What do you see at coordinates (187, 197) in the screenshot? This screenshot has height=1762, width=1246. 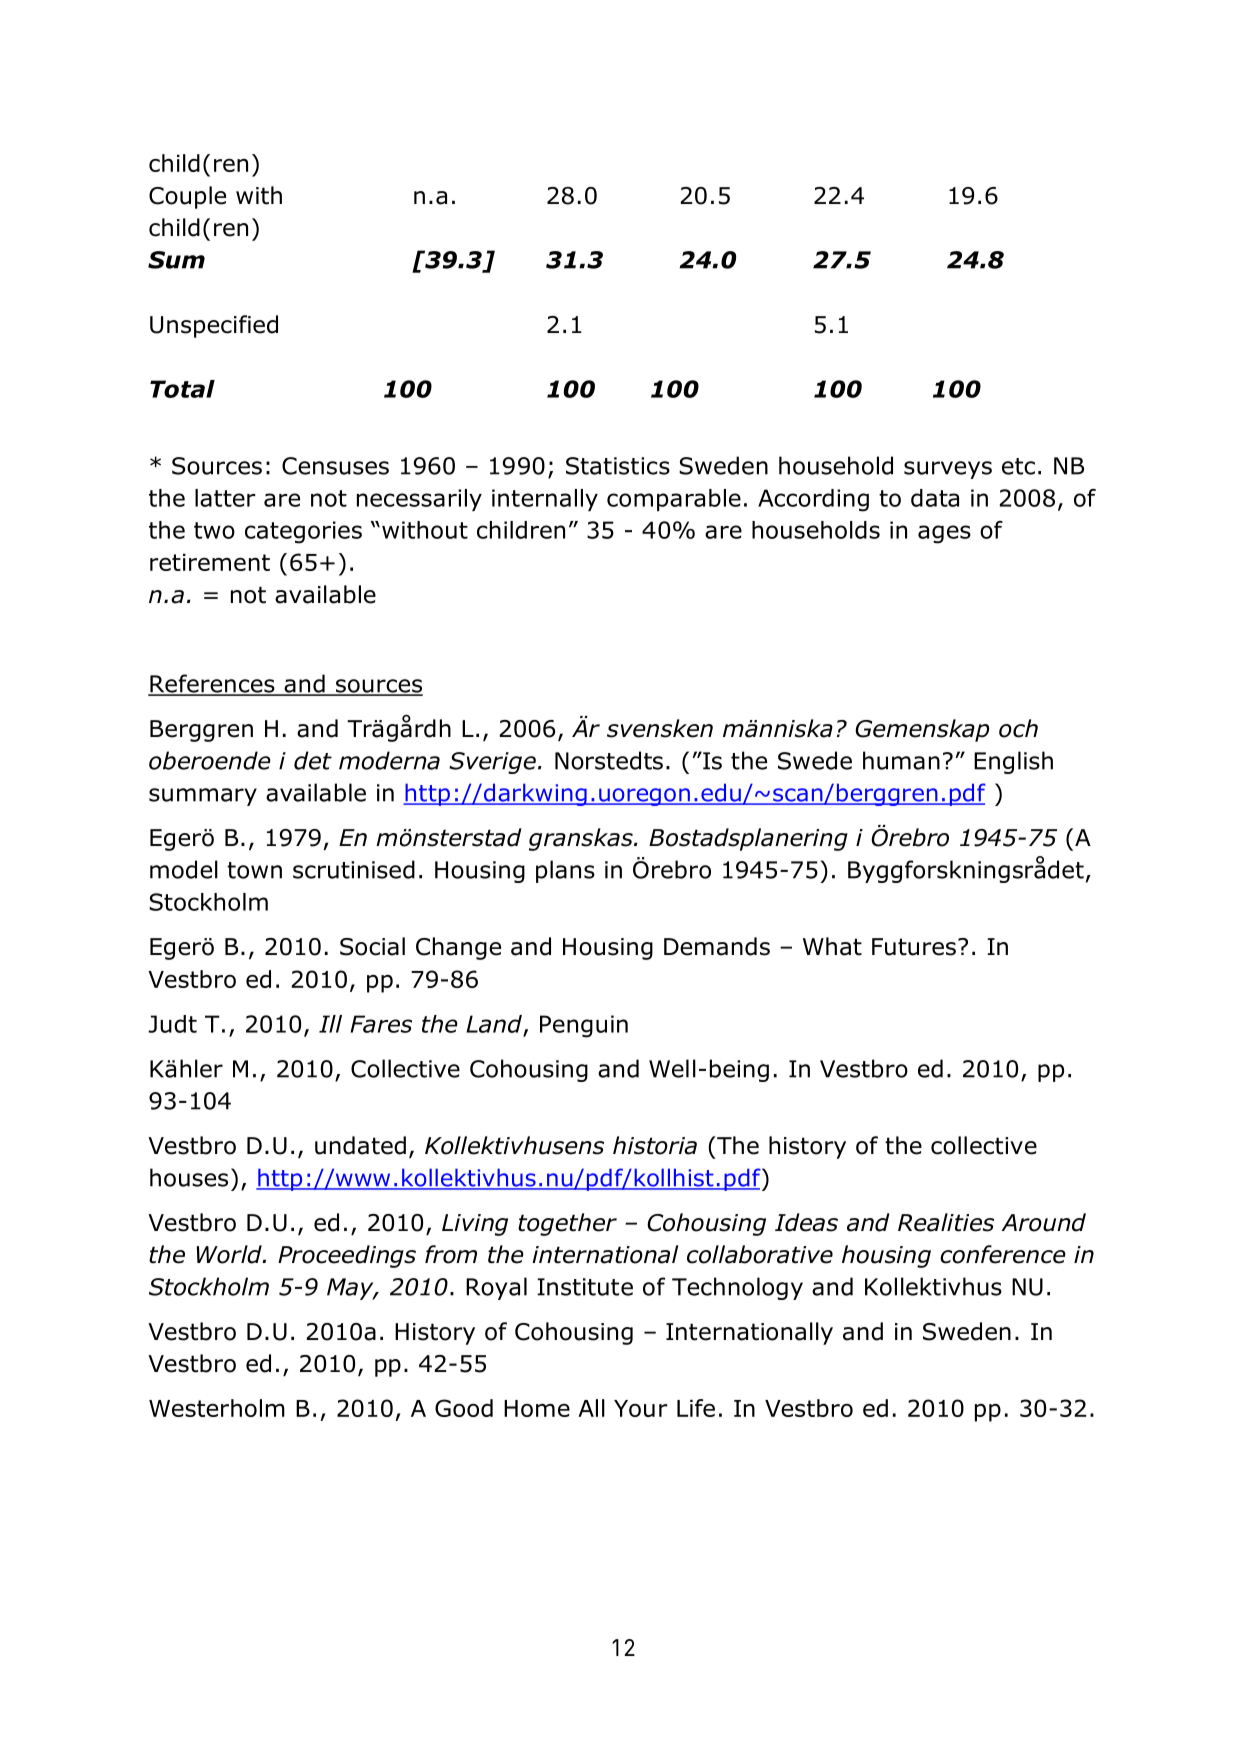 I see `Couple` at bounding box center [187, 197].
